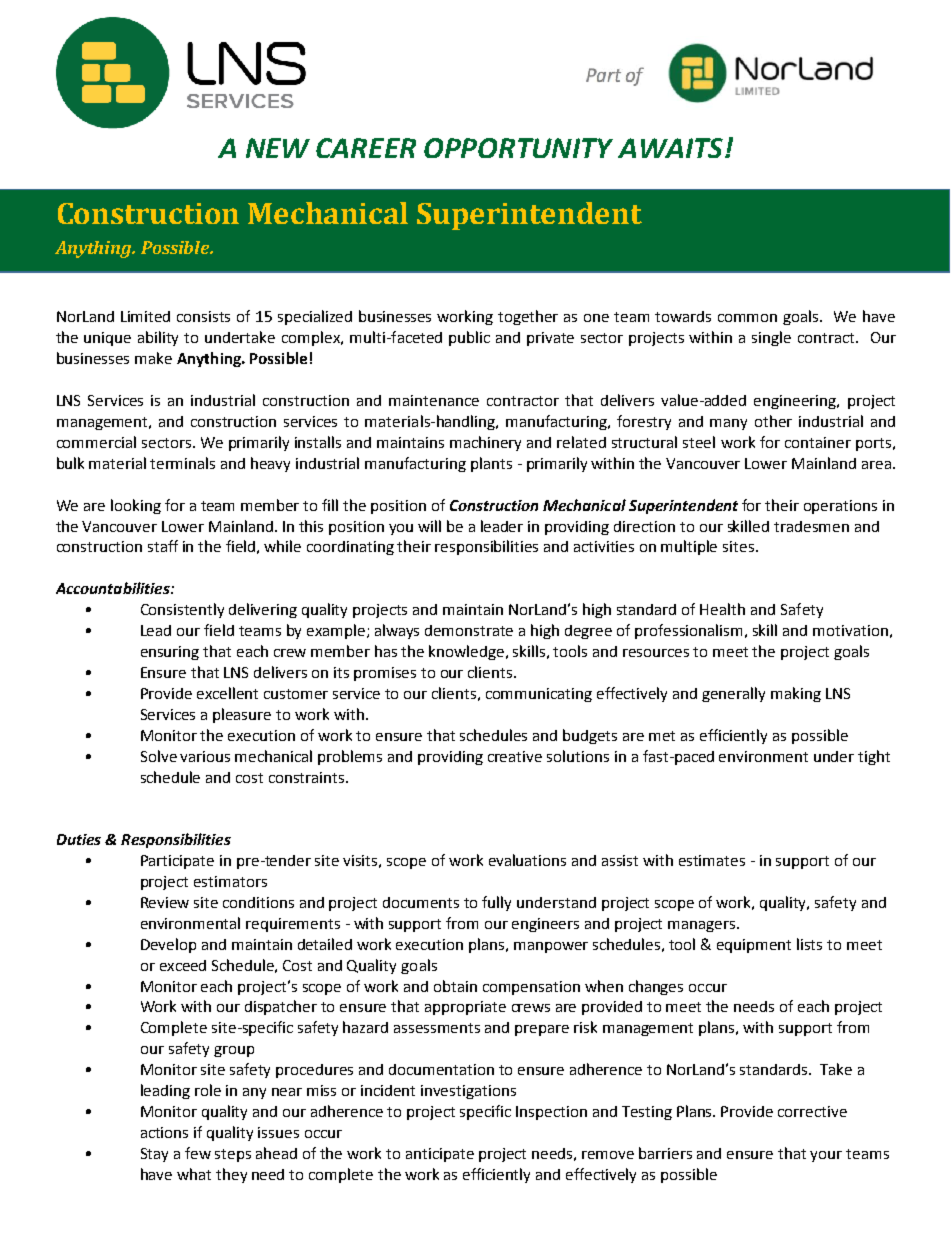 The image size is (952, 1233). Describe the element at coordinates (670, 148) in the screenshot. I see `AWAITS` at that location.
